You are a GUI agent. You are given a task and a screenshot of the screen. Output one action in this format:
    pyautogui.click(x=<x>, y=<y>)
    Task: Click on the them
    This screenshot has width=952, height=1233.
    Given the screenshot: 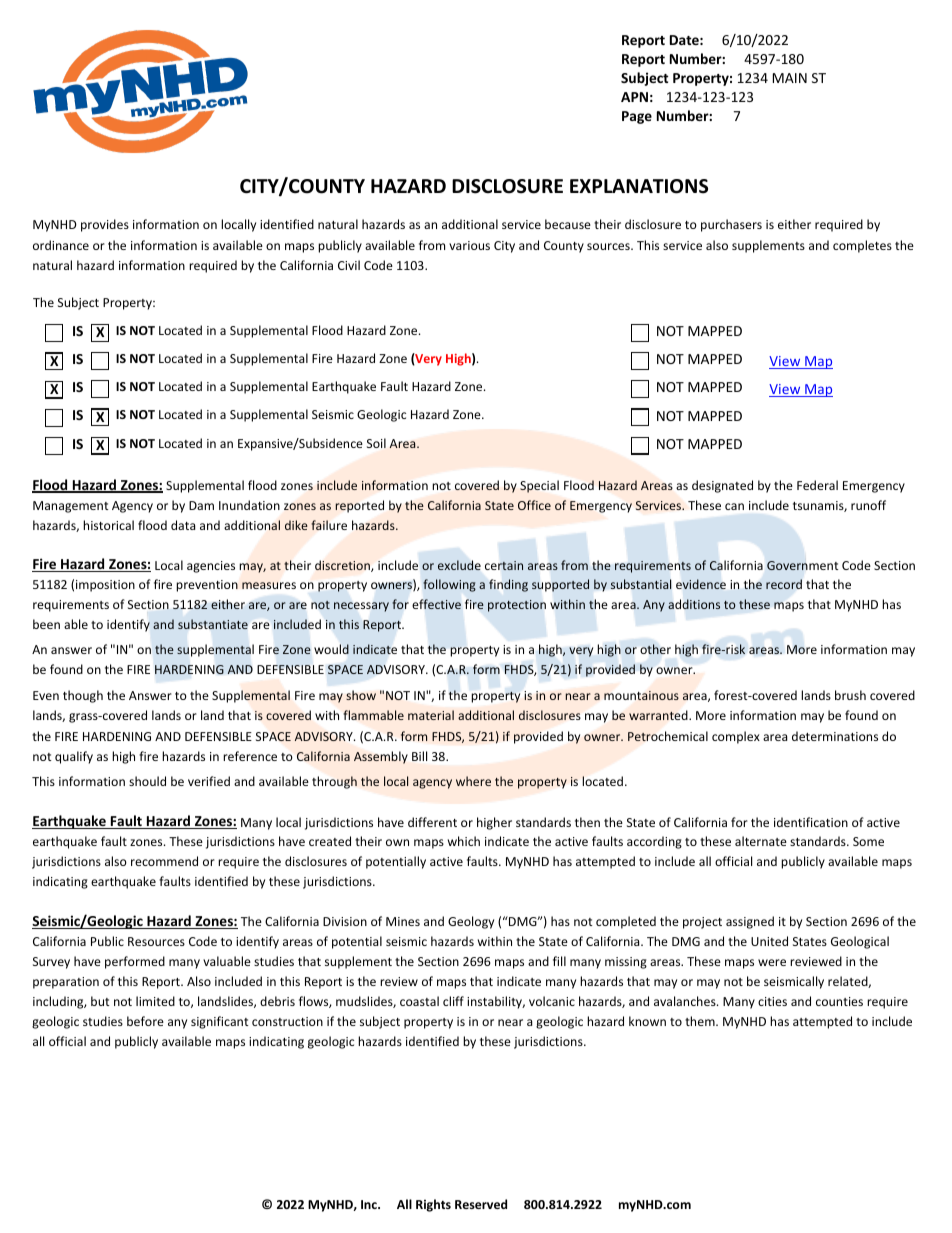 What is the action you would take?
    pyautogui.click(x=701, y=1021)
